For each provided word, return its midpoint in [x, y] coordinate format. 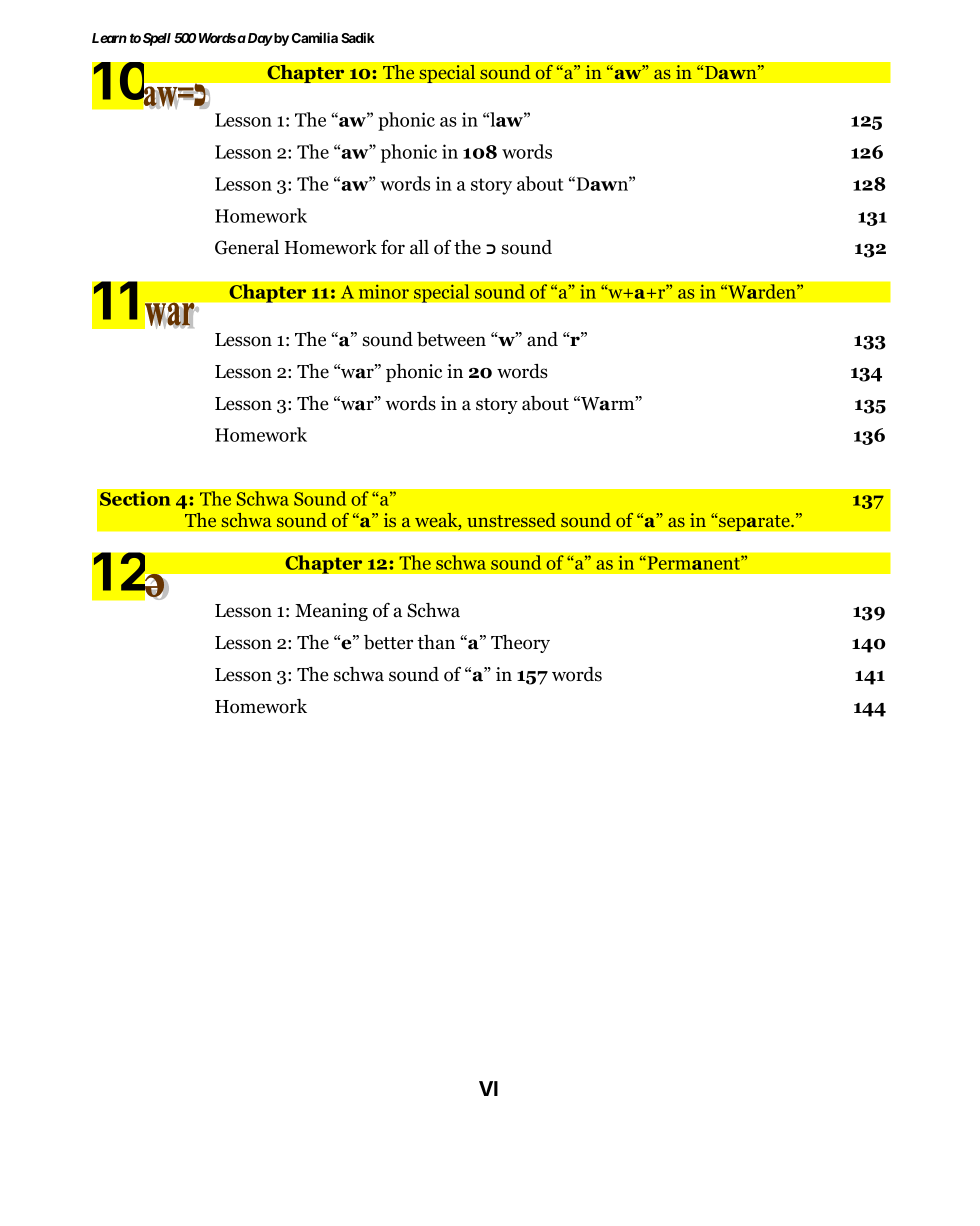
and [542, 339]
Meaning [331, 612]
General [247, 247]
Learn [109, 38]
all [419, 247]
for [393, 247]
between [451, 339]
